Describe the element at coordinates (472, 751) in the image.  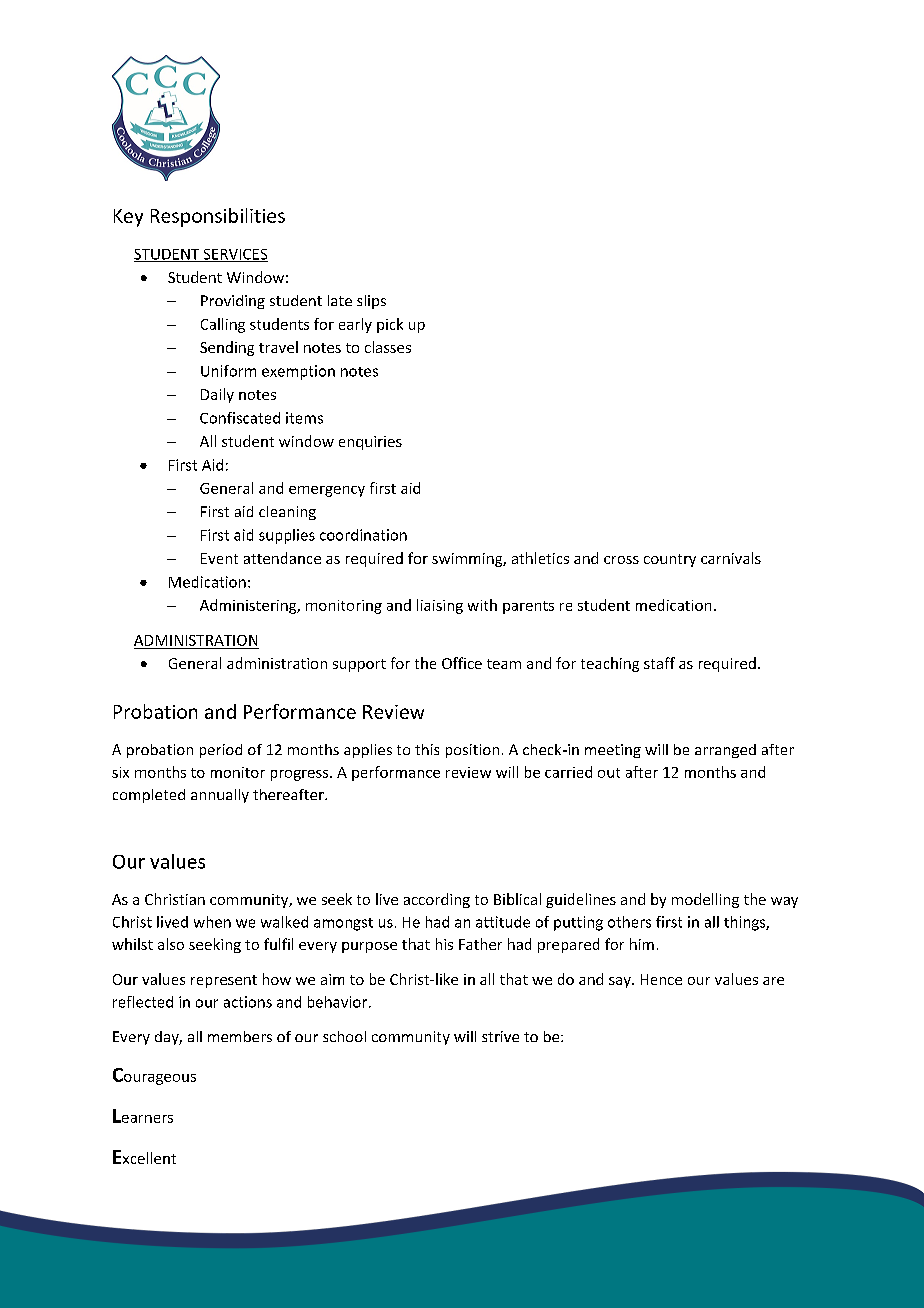
I see `position` at that location.
